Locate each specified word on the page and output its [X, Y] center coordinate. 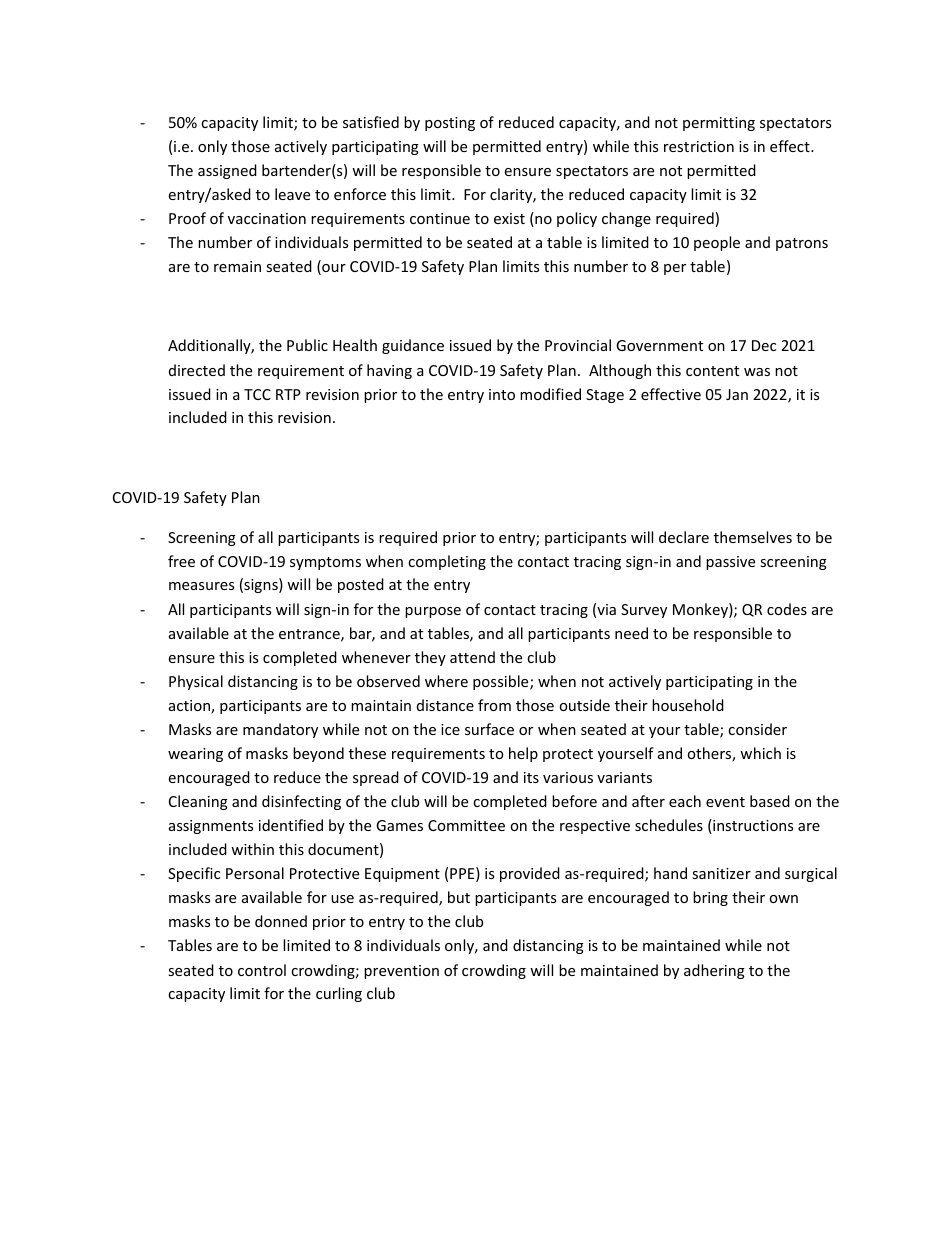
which [760, 753]
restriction [699, 146]
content [712, 371]
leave [292, 194]
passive [730, 563]
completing [447, 562]
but [459, 897]
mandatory [280, 730]
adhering [714, 971]
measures [201, 586]
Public [307, 345]
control [262, 970]
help [523, 754]
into [502, 394]
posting [450, 124]
